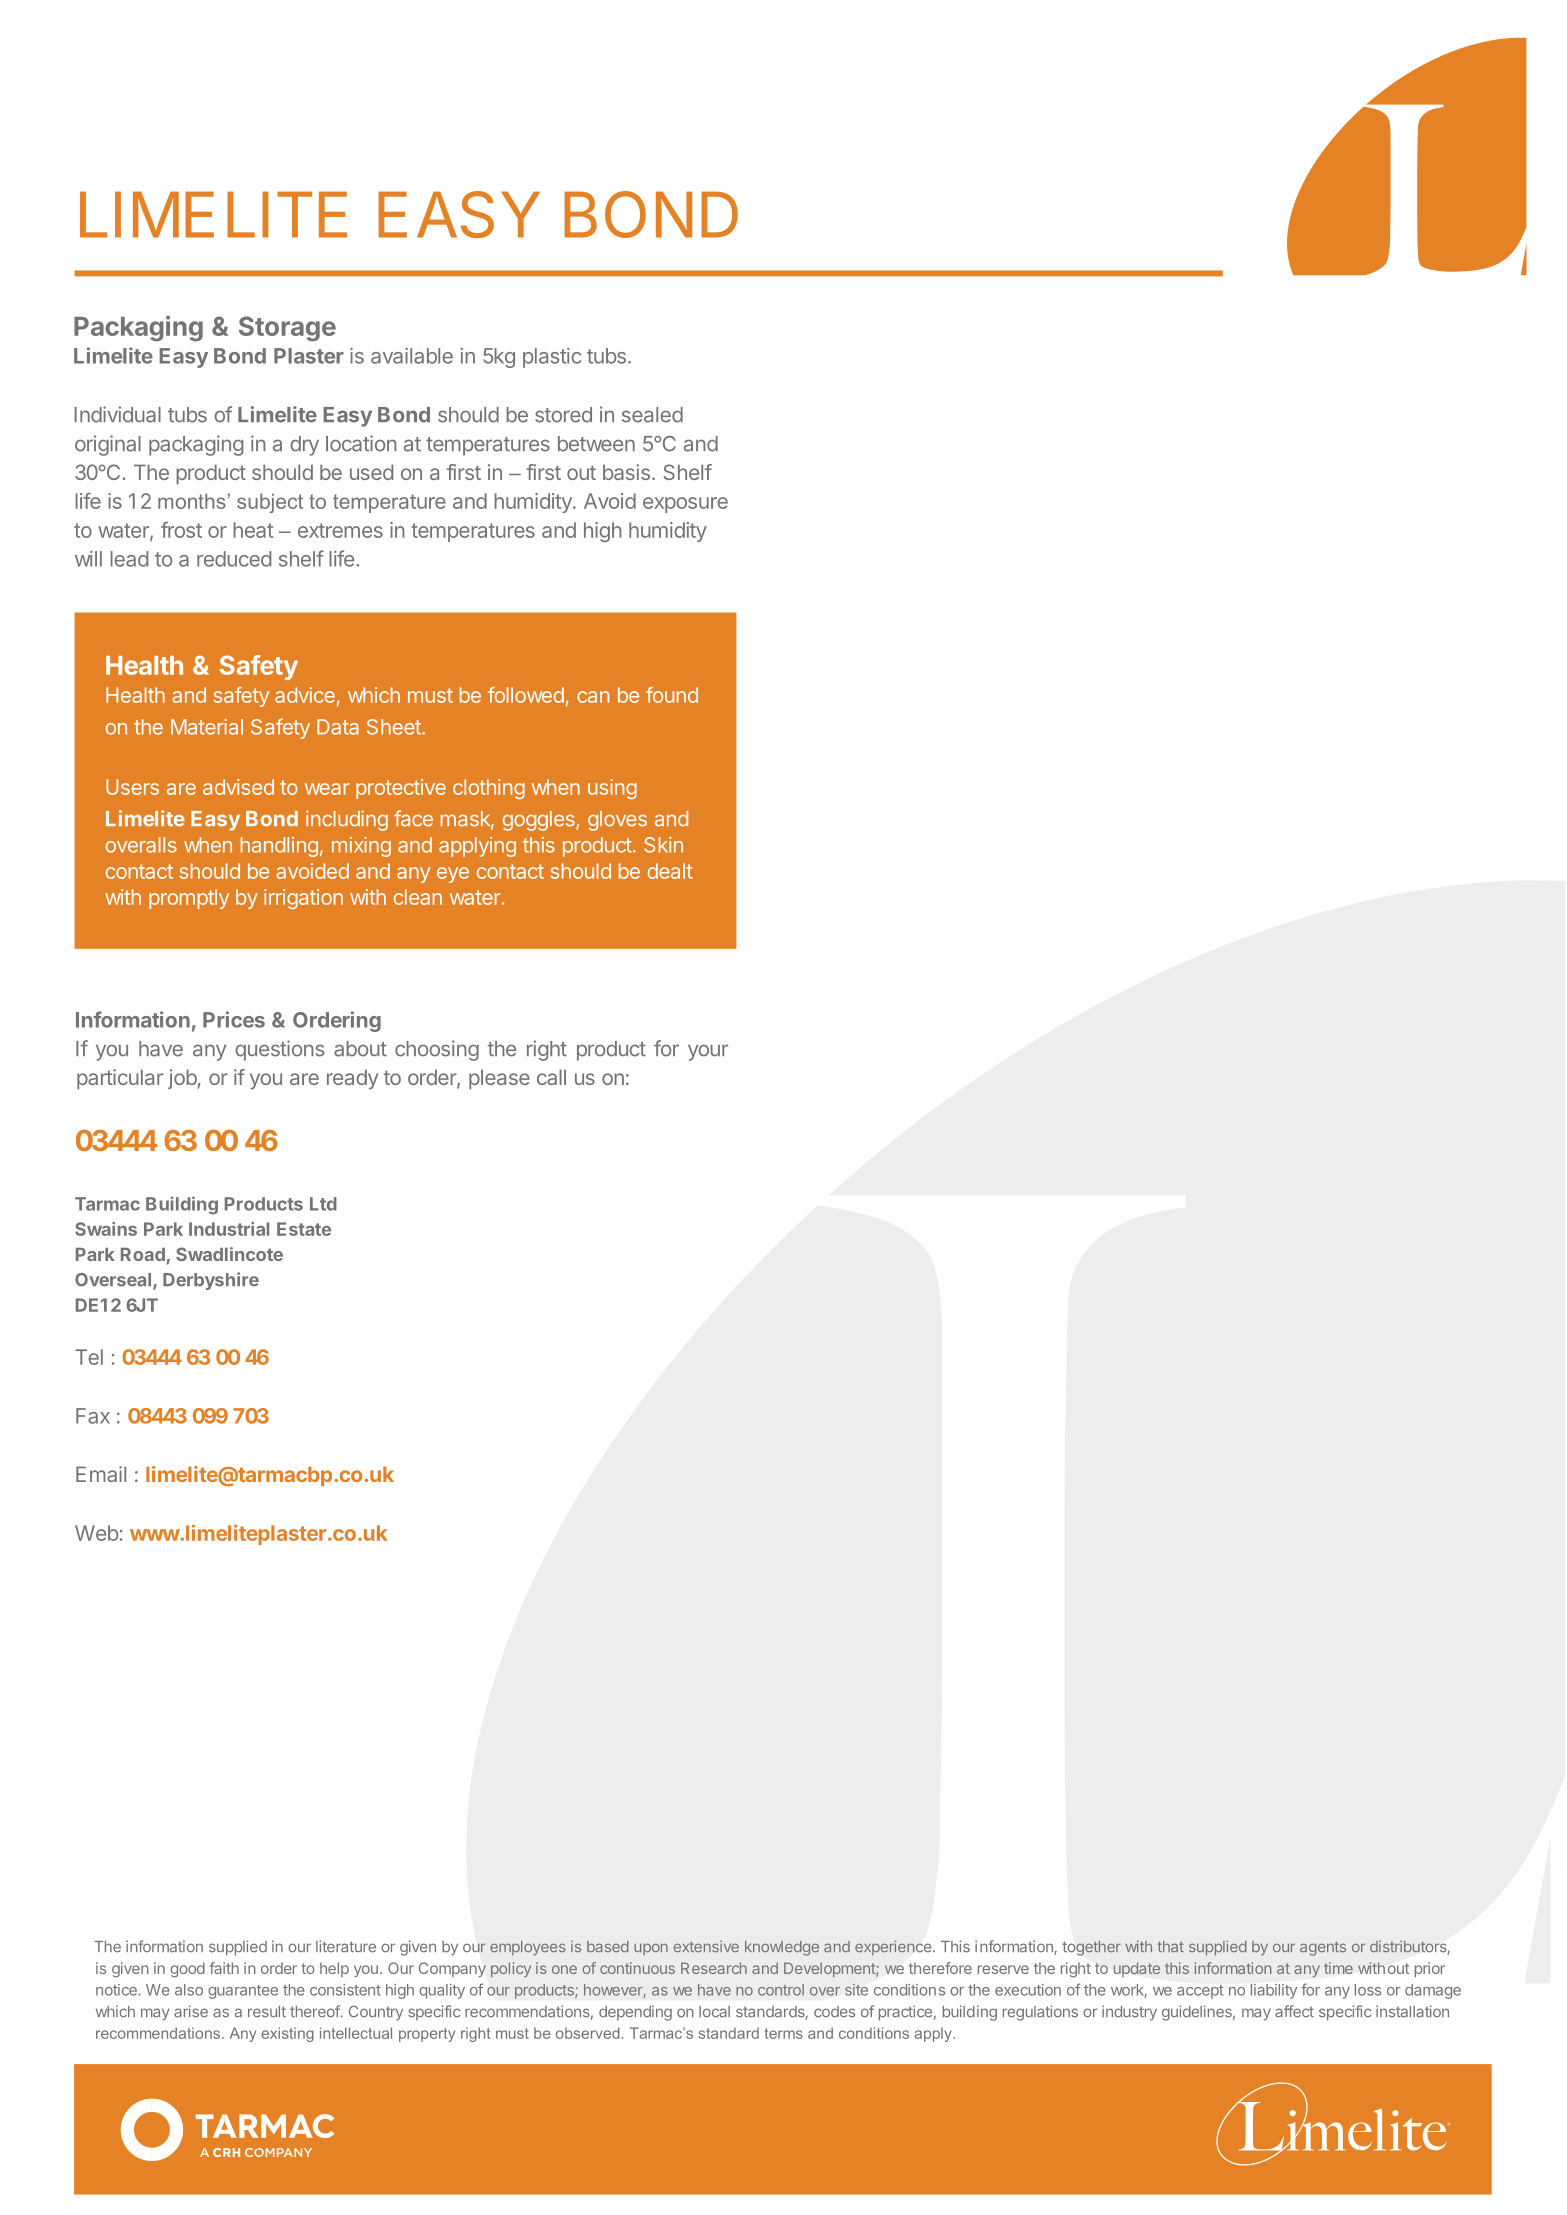 Image resolution: width=1567 pixels, height=2215 pixels. I want to click on exposure, so click(685, 505).
